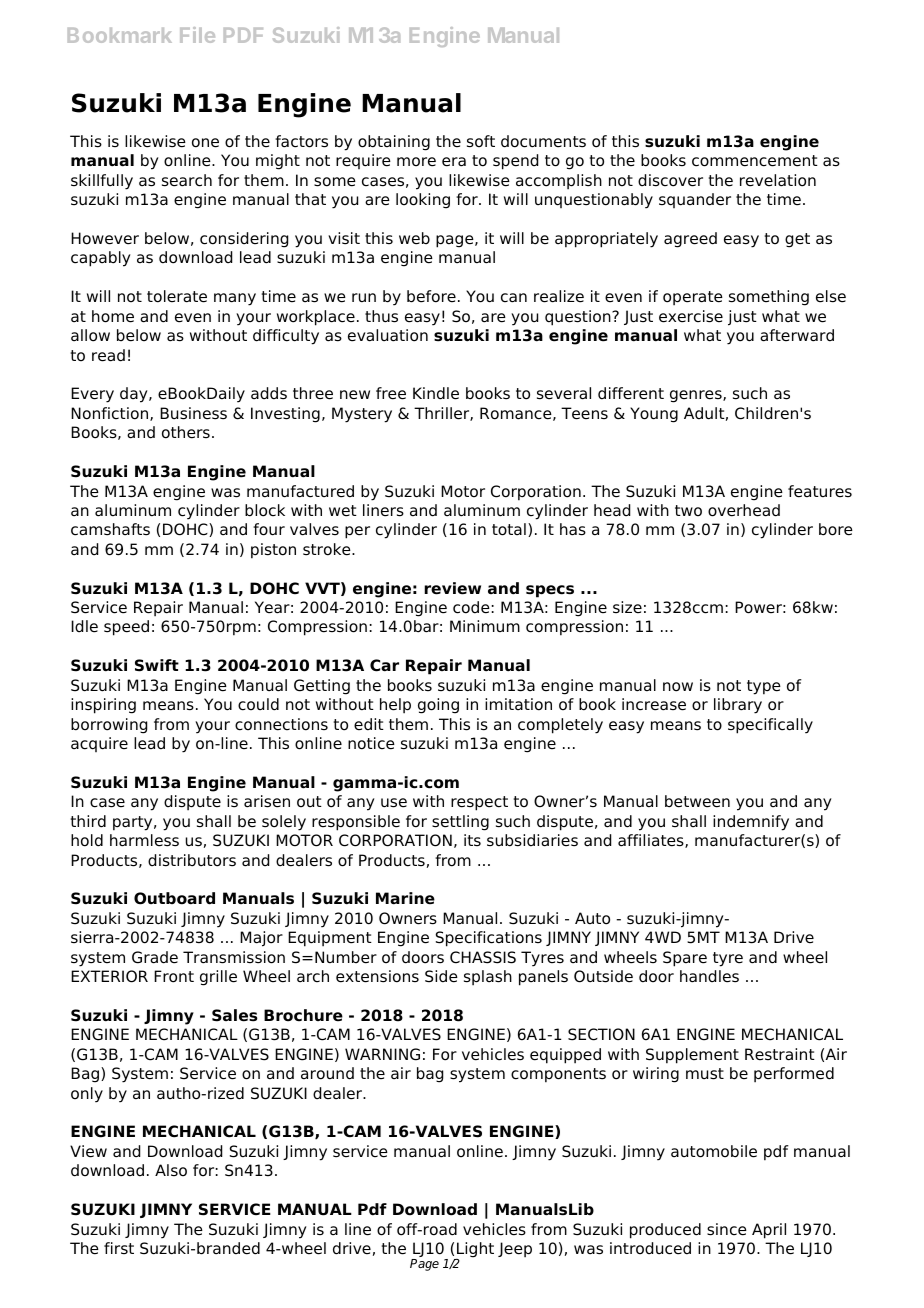  I want to click on commencement, so click(755, 161).
